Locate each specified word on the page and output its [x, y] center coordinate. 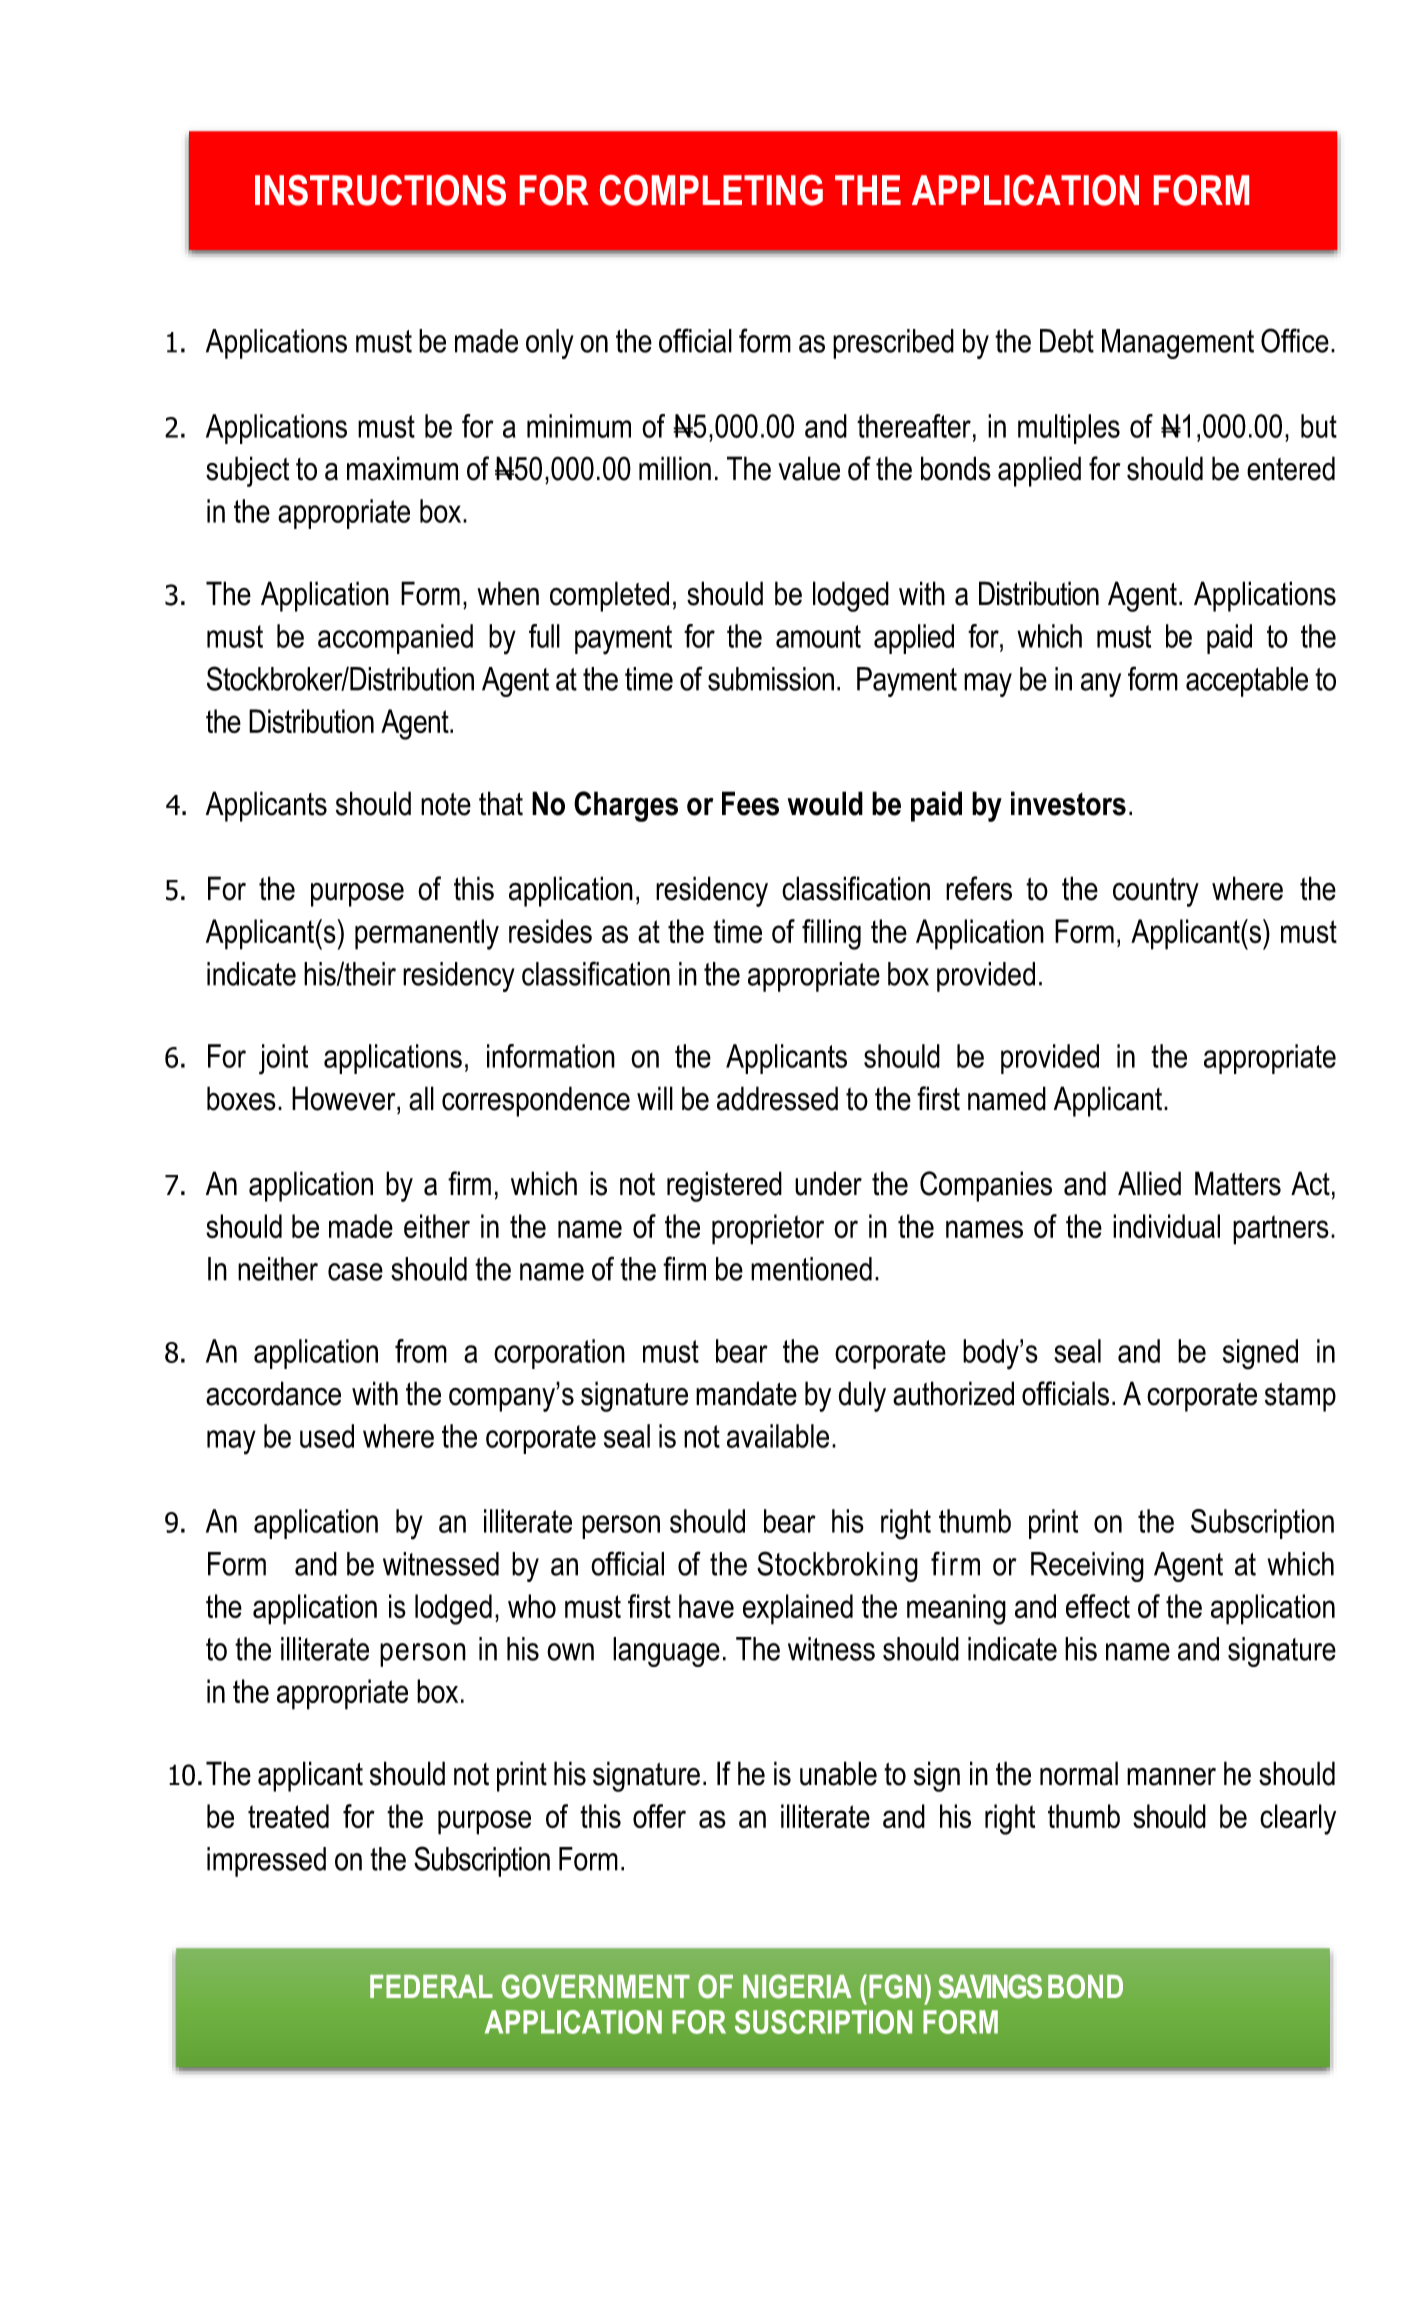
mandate [746, 1393]
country [1156, 892]
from [421, 1351]
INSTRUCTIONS [380, 190]
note [446, 804]
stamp [1300, 1397]
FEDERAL [431, 1986]
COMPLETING [711, 190]
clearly [1298, 1819]
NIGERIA [797, 1986]
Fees [750, 803]
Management [1178, 344]
